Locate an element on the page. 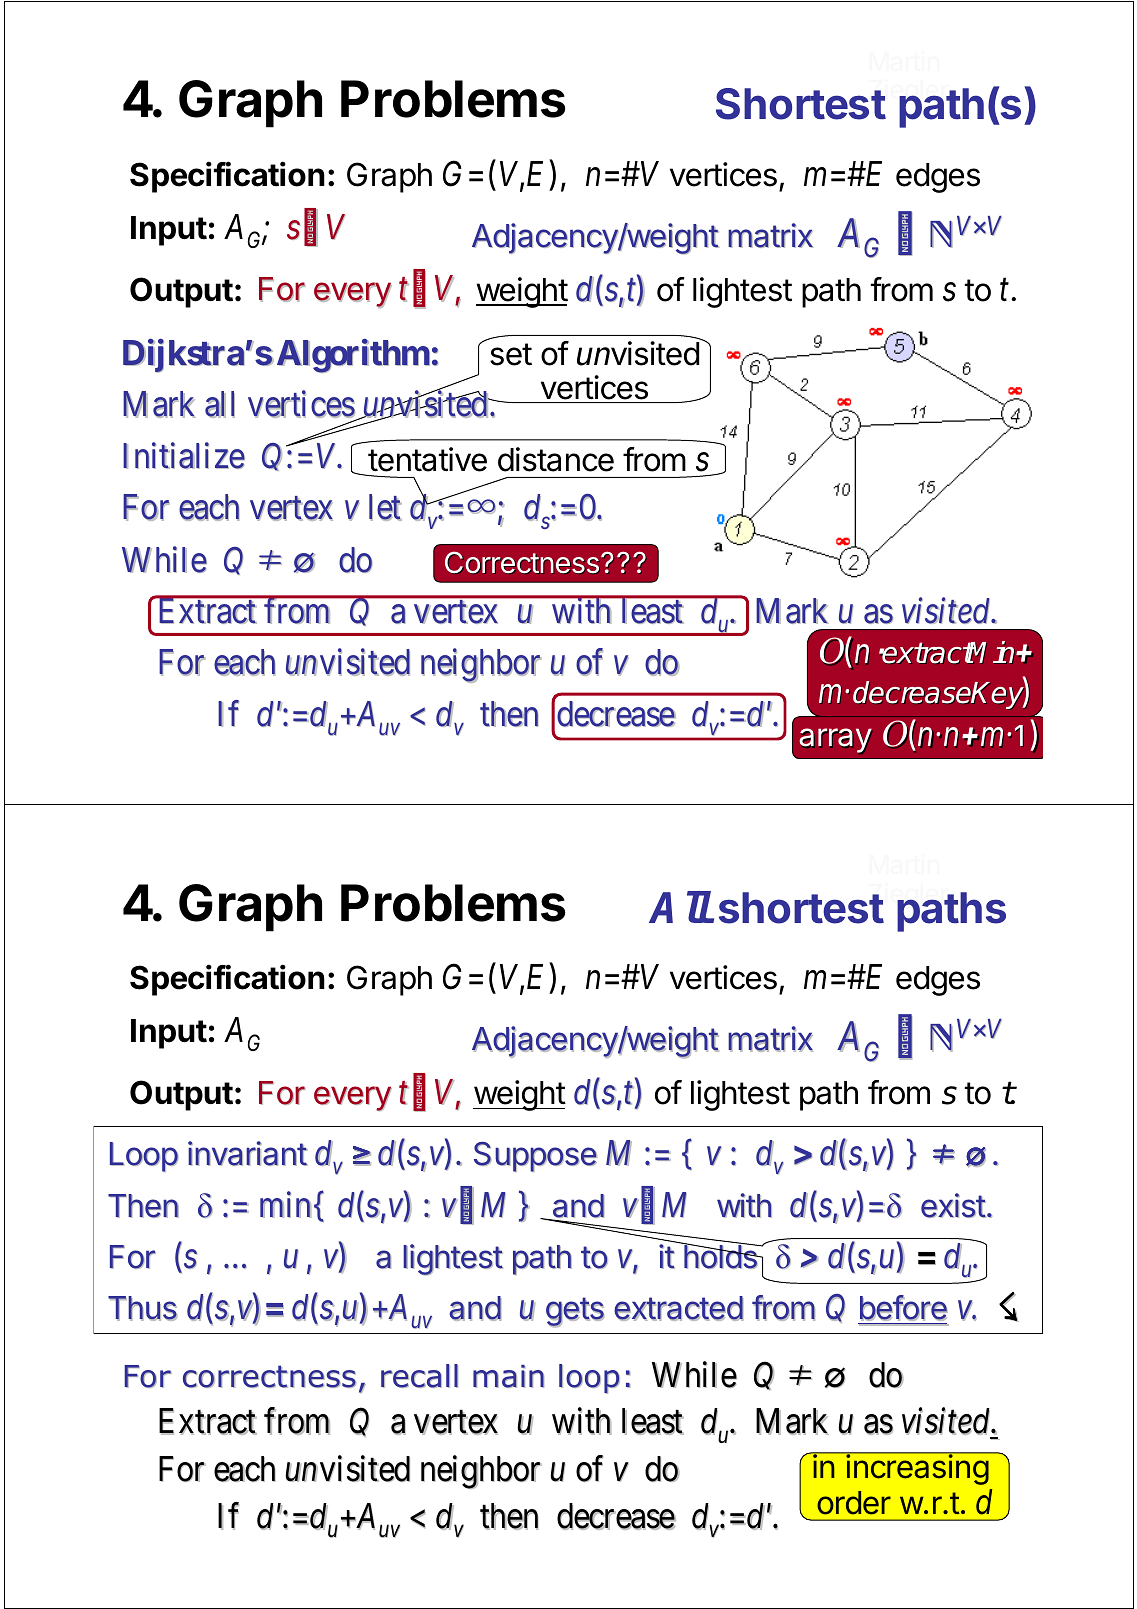 Image resolution: width=1137 pixels, height=1609 pixels. invariant is located at coordinates (248, 1154).
